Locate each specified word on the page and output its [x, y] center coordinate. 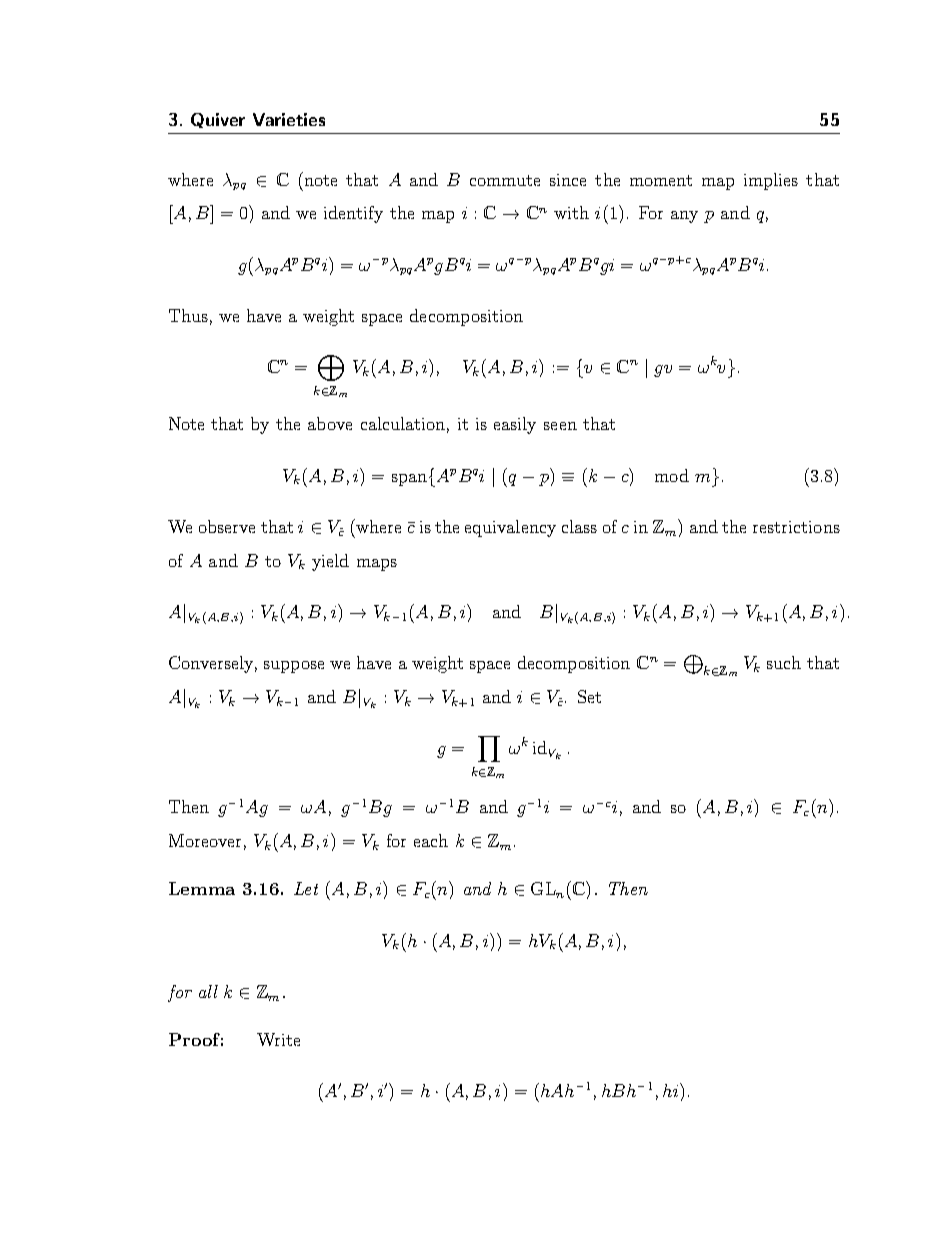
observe [227, 526]
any [684, 217]
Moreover [205, 840]
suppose [294, 667]
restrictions [796, 527]
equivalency [510, 528]
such [784, 662]
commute [505, 180]
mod [672, 475]
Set [589, 696]
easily [515, 425]
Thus [188, 315]
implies [771, 181]
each [431, 840]
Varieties [289, 119]
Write [278, 1039]
